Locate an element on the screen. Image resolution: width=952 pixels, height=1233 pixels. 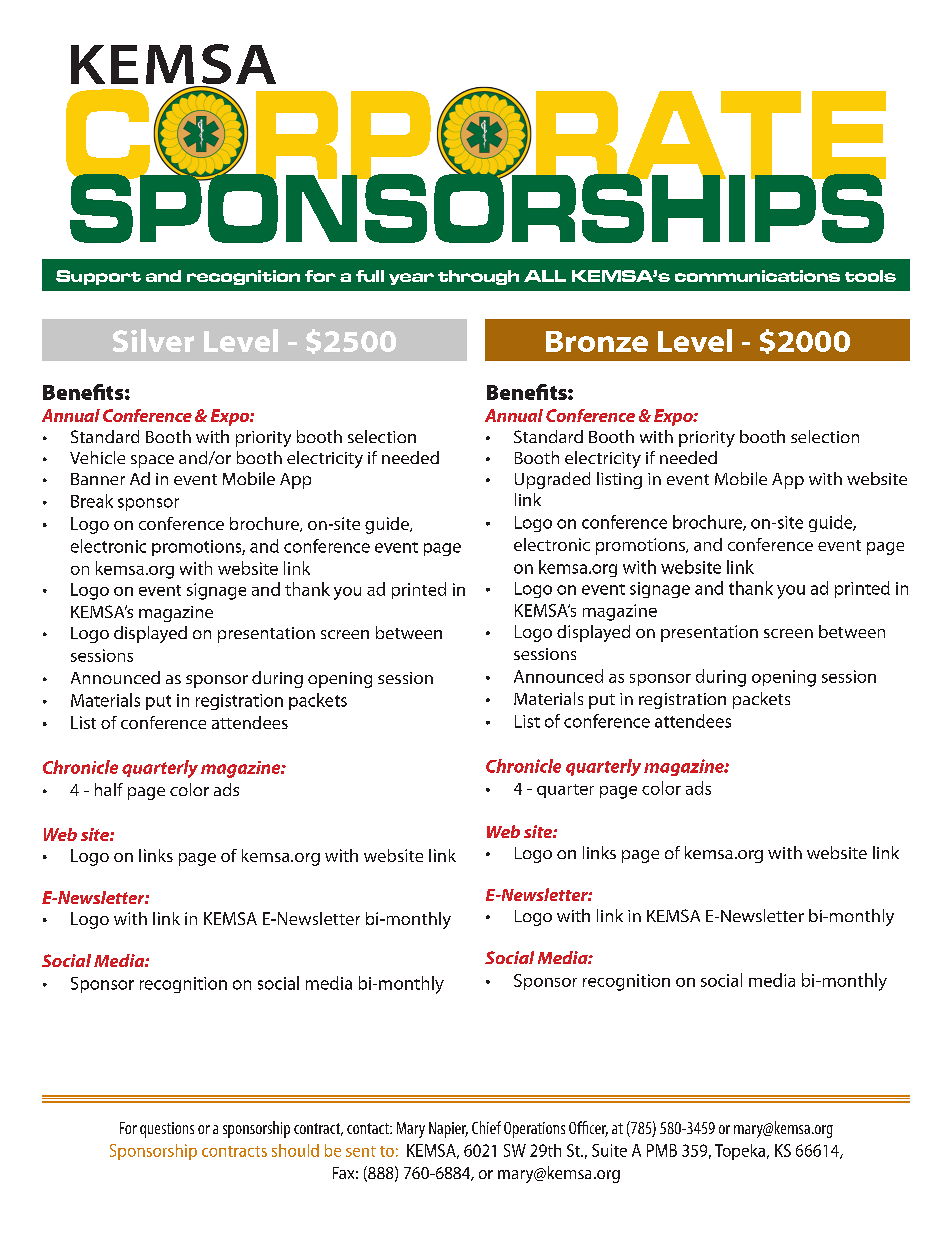
Topeka is located at coordinates (741, 1152).
